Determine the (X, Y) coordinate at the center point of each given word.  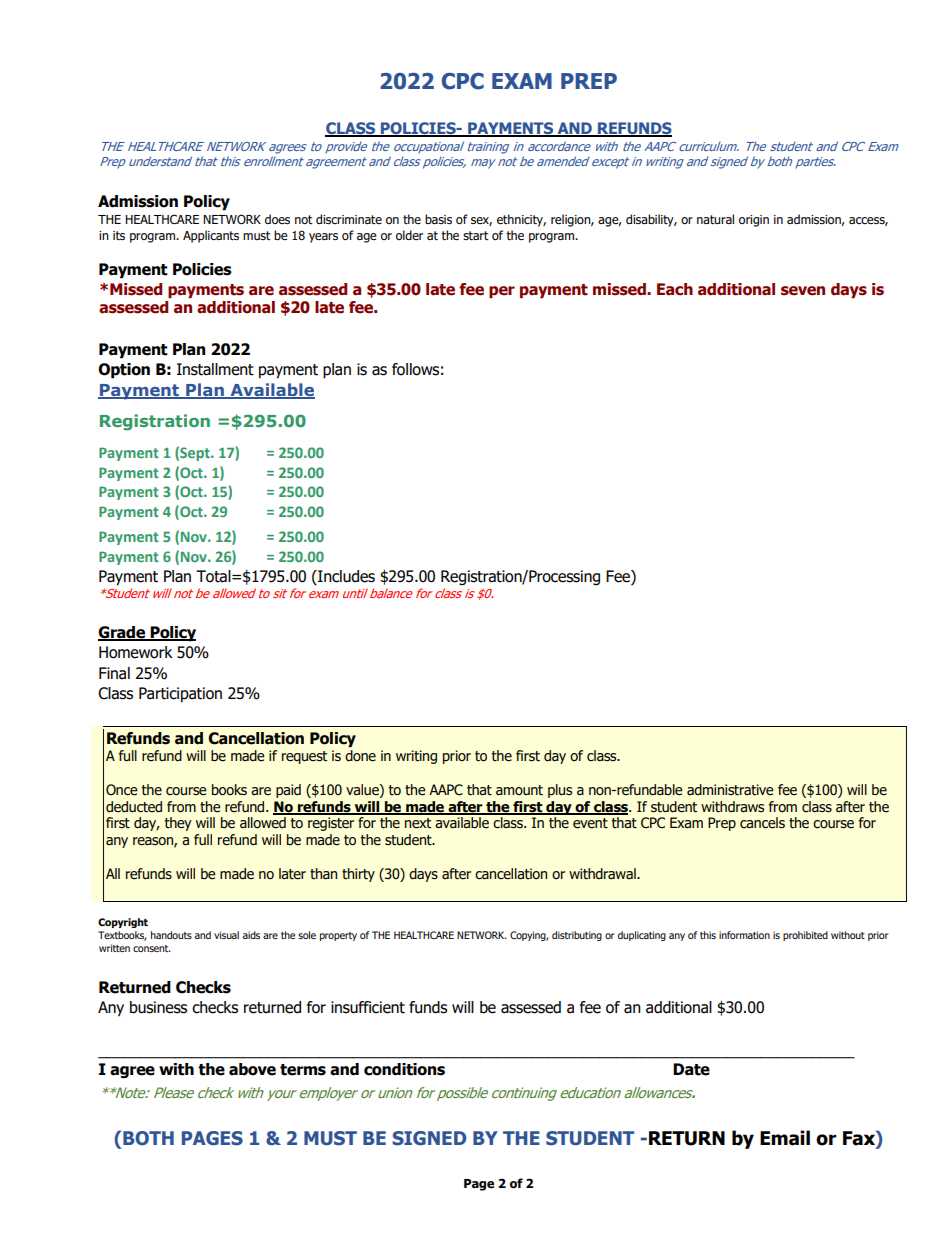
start (476, 235)
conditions (404, 1069)
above (252, 1069)
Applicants (211, 236)
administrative (730, 790)
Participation (180, 694)
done (360, 756)
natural (715, 219)
